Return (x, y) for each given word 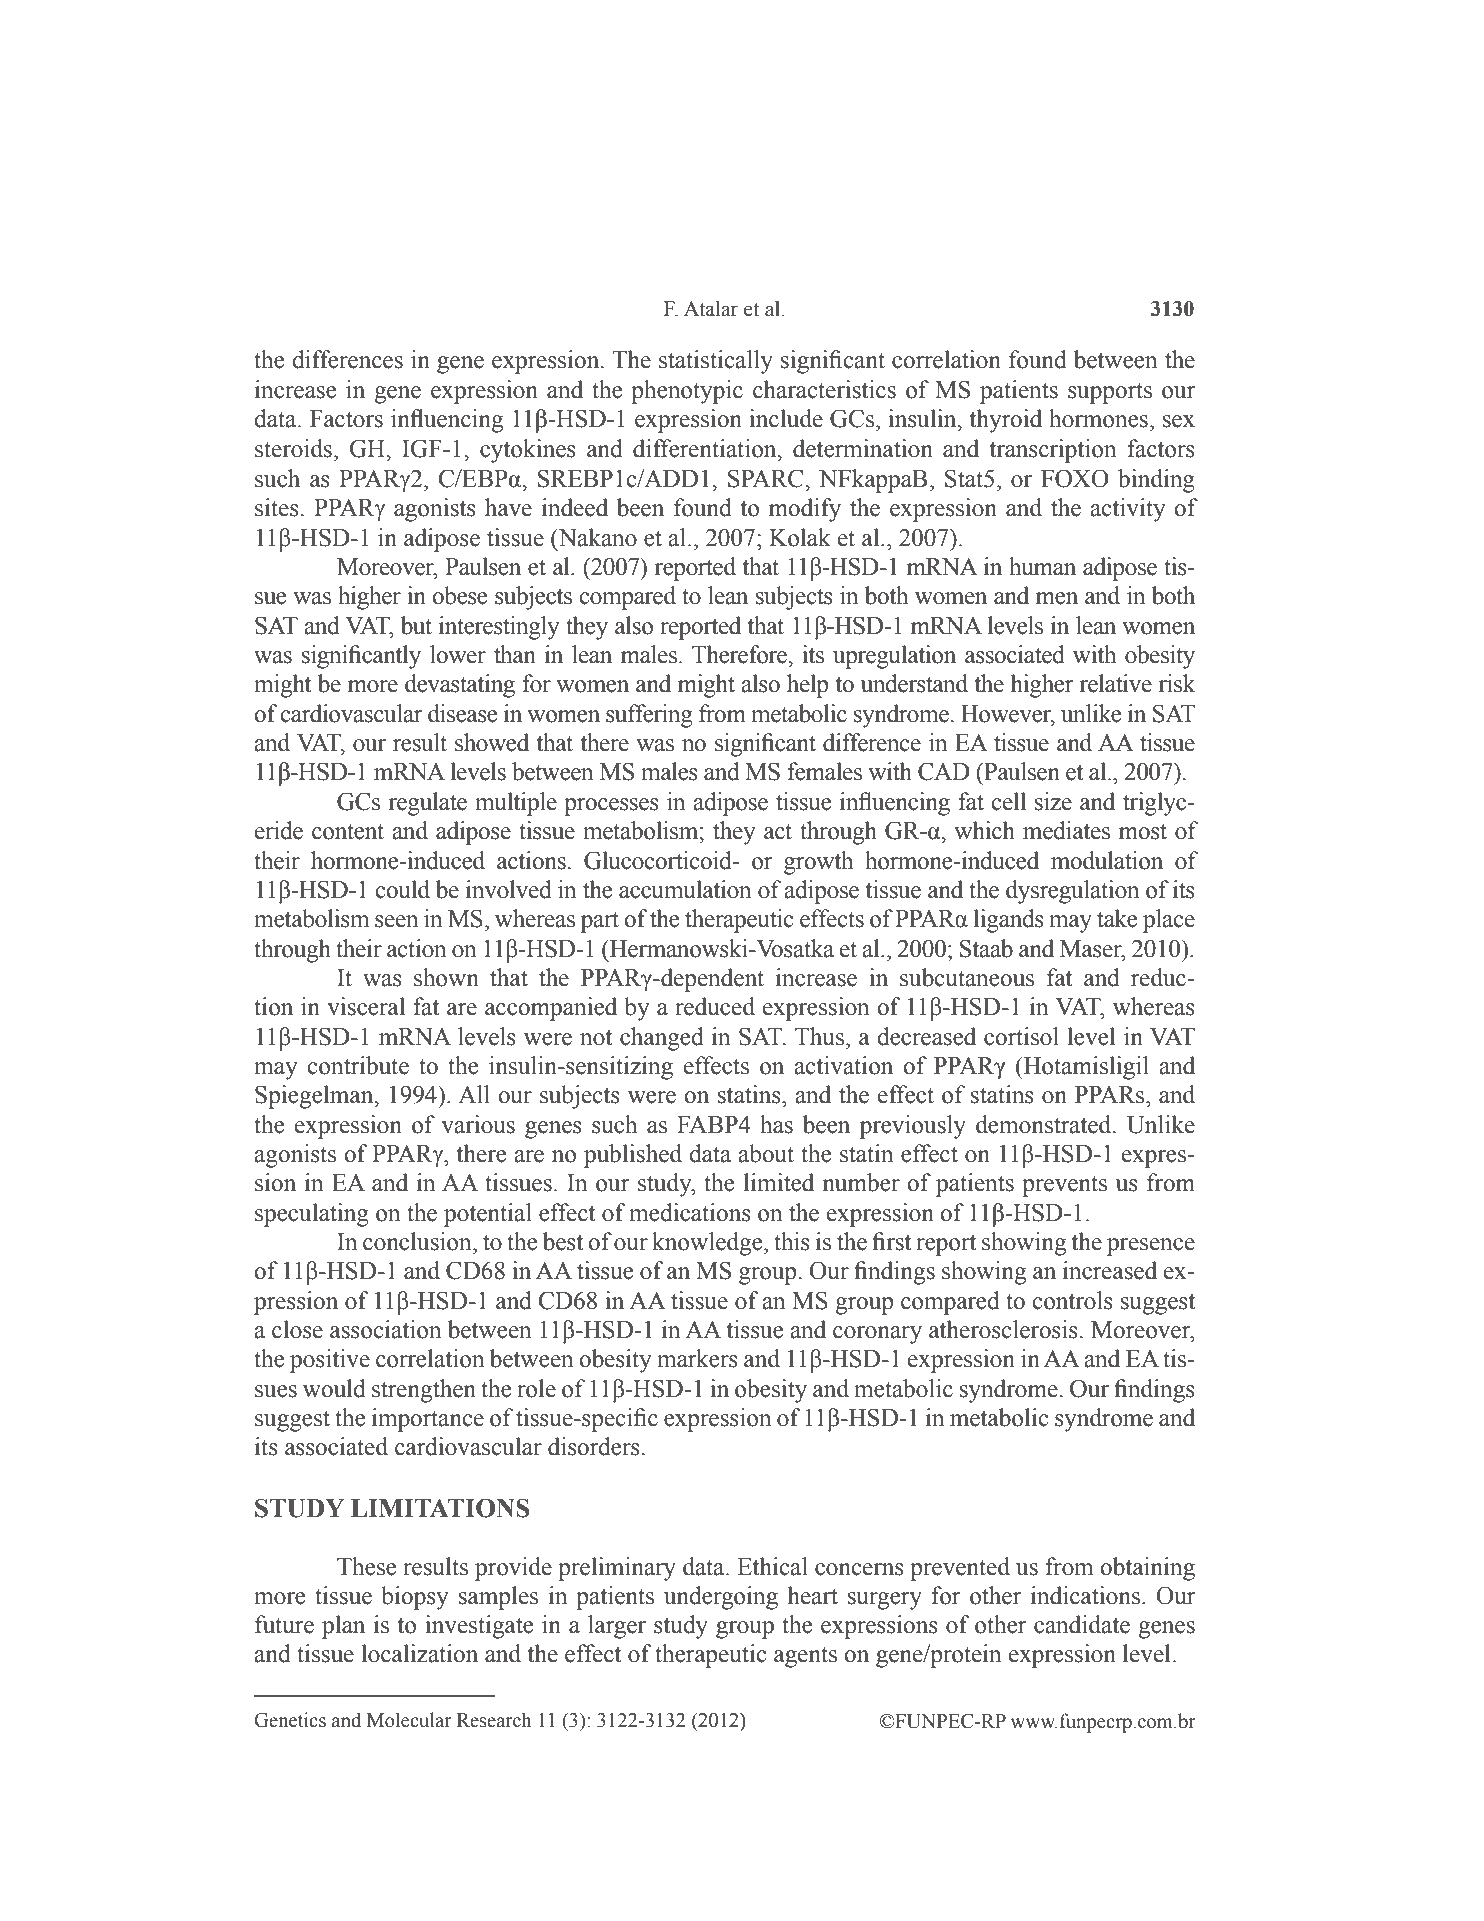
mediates (1066, 830)
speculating (312, 1215)
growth (818, 863)
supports (1110, 393)
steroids (293, 448)
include (786, 418)
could (402, 889)
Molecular (409, 1720)
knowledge (708, 1244)
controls (1072, 1300)
